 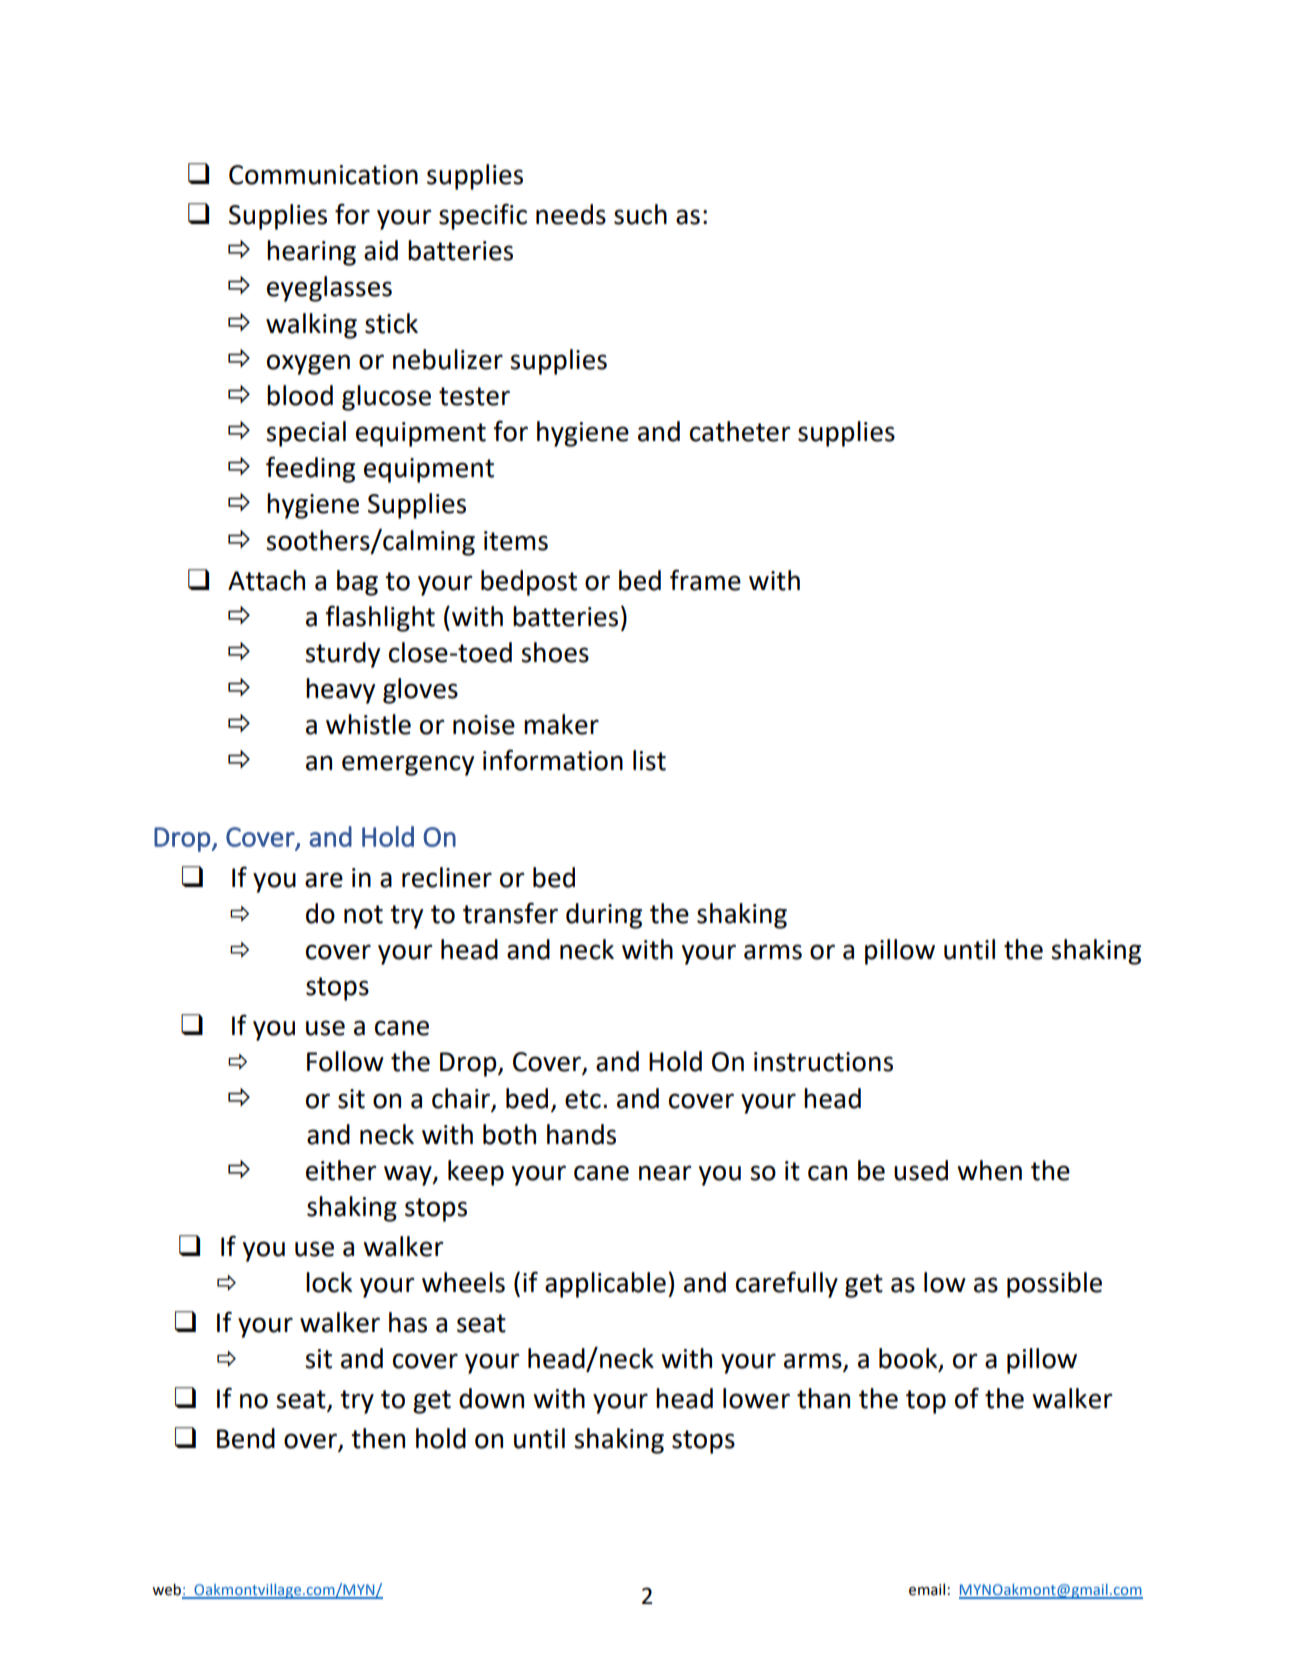 What do you see at coordinates (311, 253) in the page?
I see `hearing` at bounding box center [311, 253].
